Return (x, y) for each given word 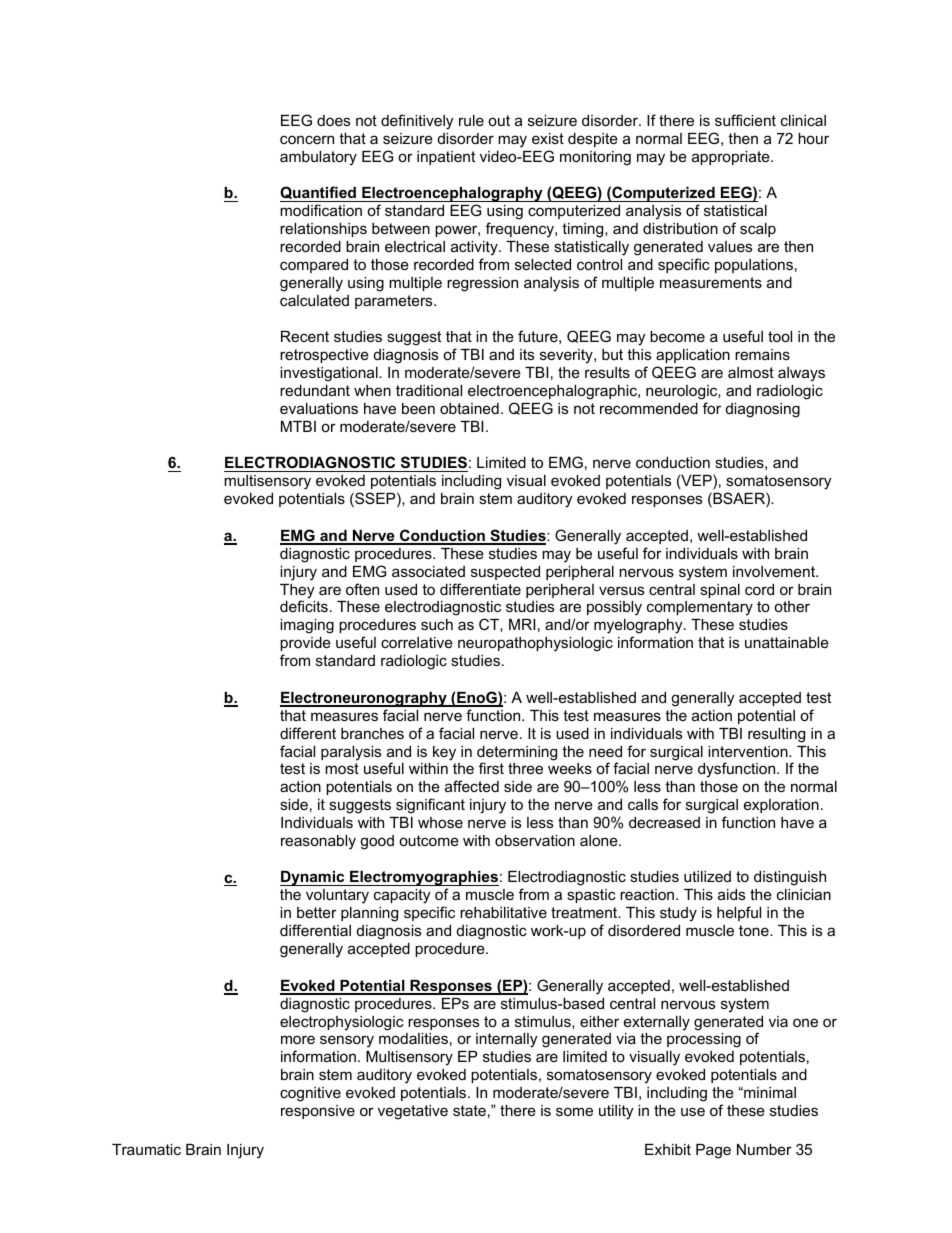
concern (307, 139)
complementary (700, 608)
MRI (522, 624)
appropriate (732, 158)
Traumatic (146, 1149)
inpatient (446, 158)
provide (305, 644)
